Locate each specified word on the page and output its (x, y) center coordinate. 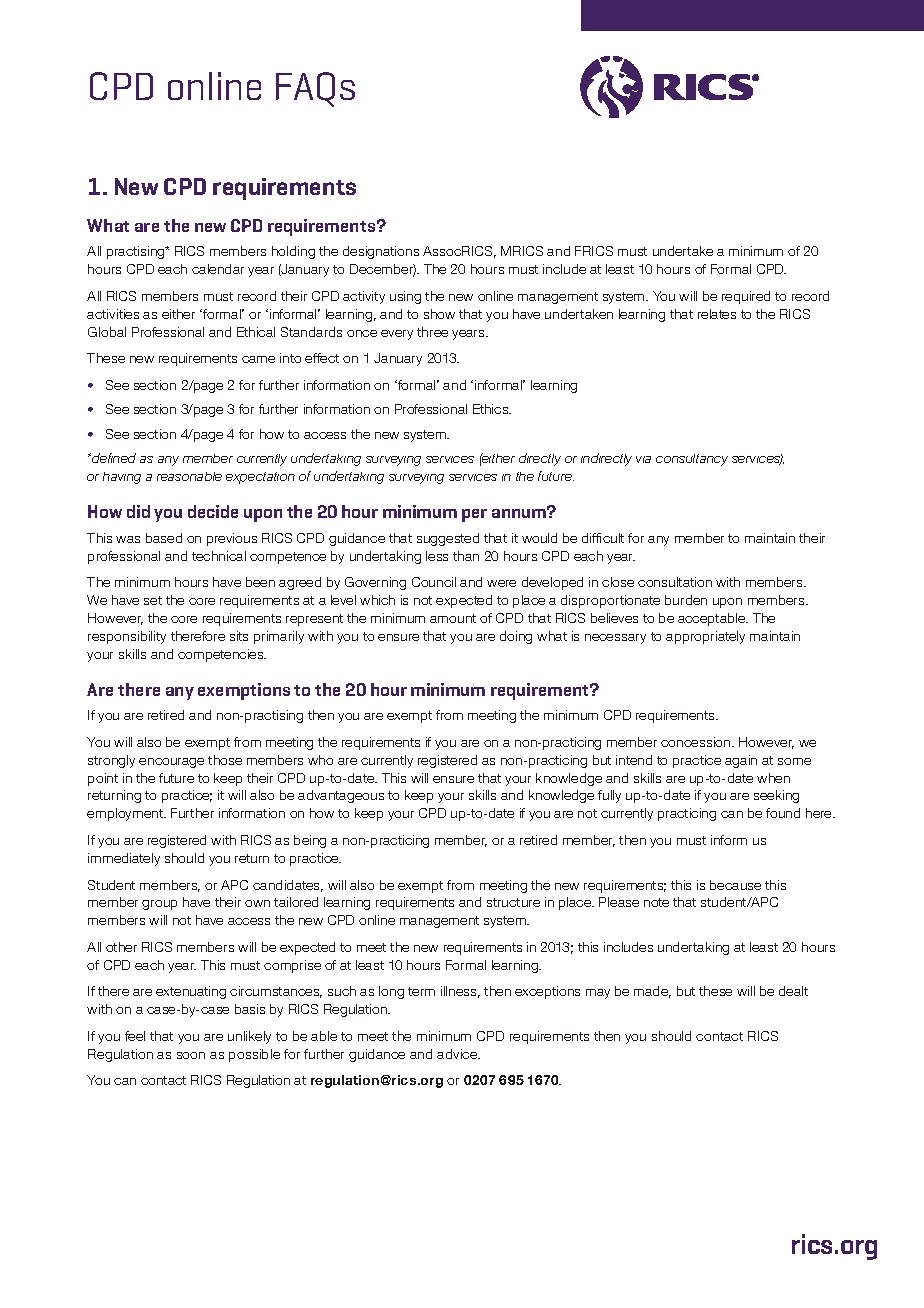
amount (453, 618)
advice (458, 1054)
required (746, 297)
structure (513, 902)
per (474, 515)
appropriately (705, 637)
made (652, 992)
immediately (124, 859)
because (735, 885)
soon (191, 1055)
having (122, 478)
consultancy (692, 460)
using (405, 297)
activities (113, 314)
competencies (222, 655)
